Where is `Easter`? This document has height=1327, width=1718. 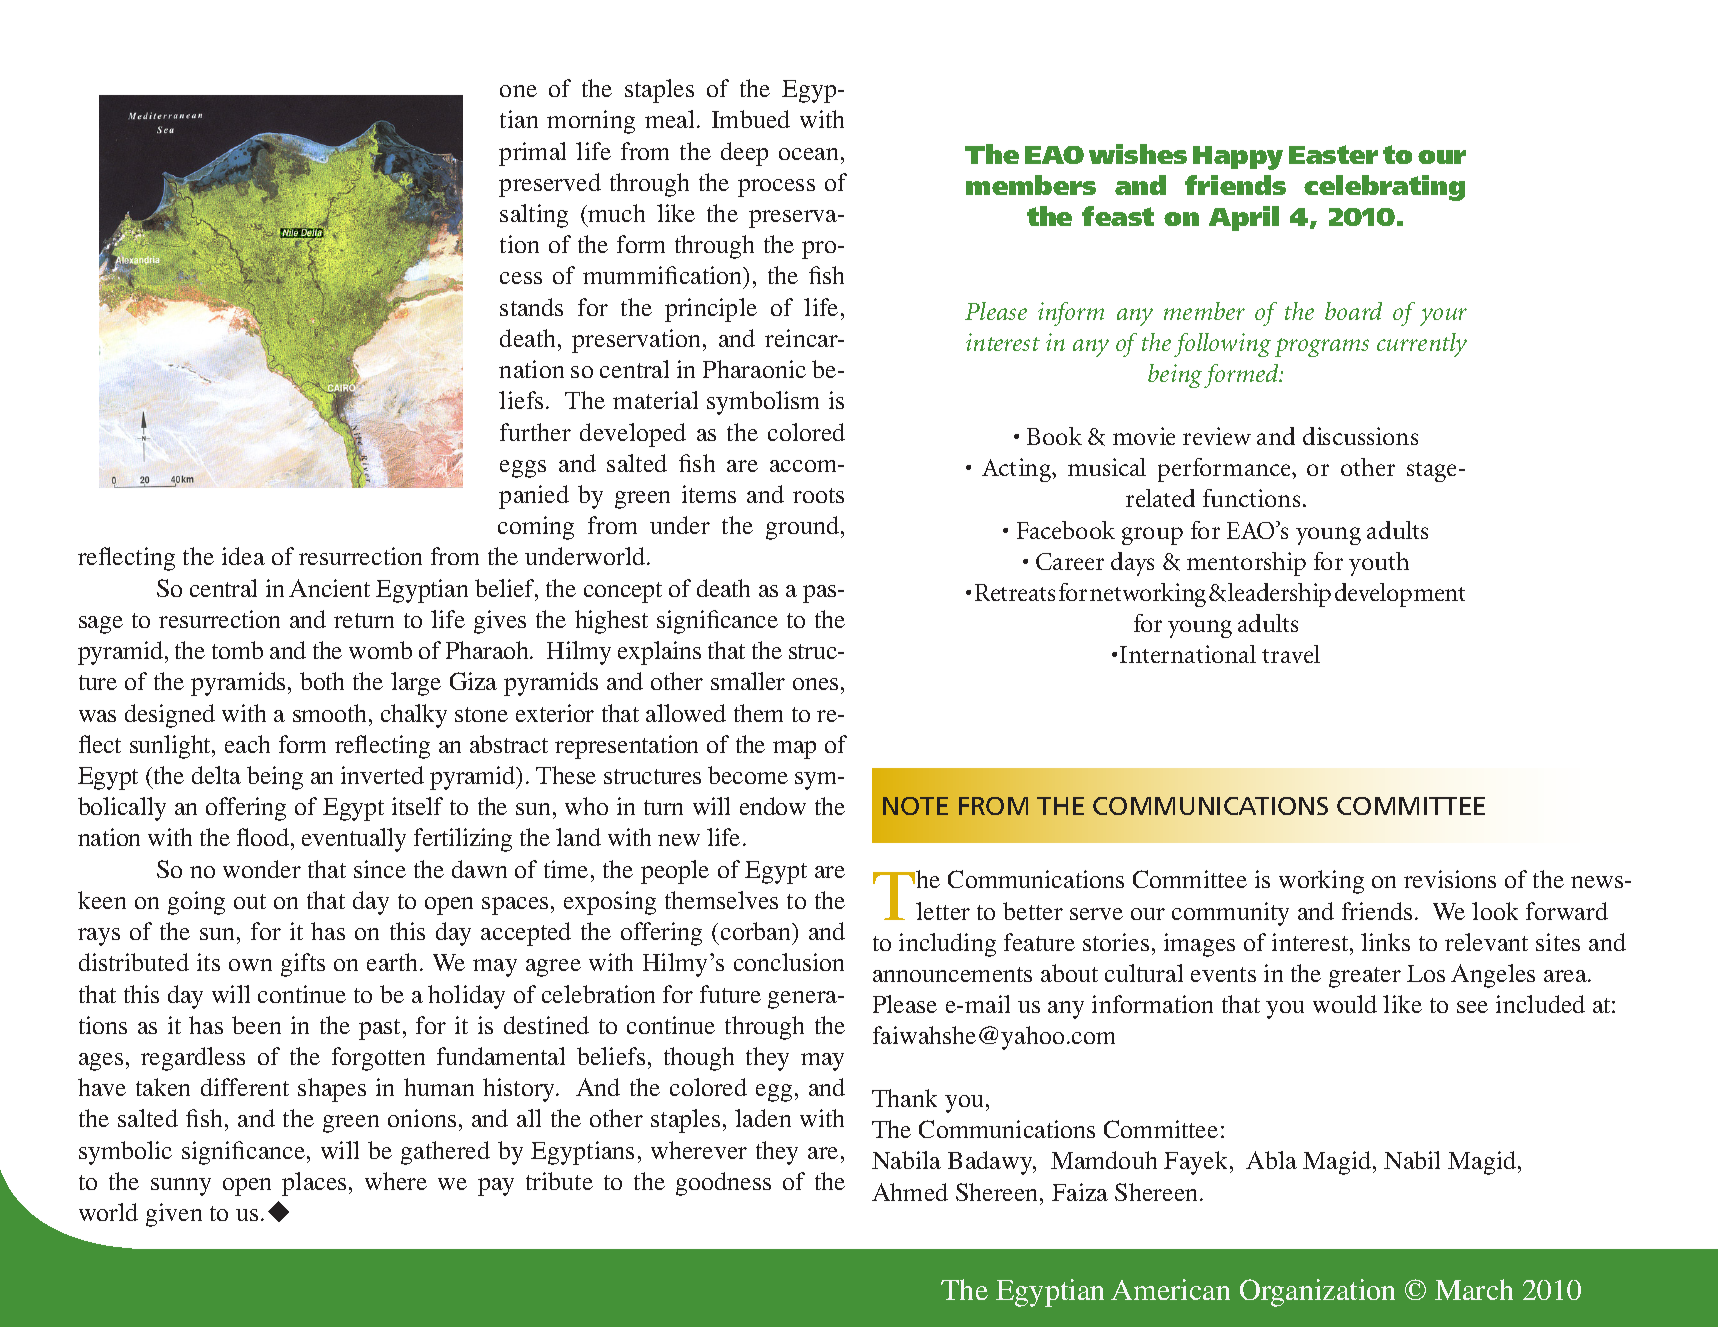
Easter is located at coordinates (1333, 154).
